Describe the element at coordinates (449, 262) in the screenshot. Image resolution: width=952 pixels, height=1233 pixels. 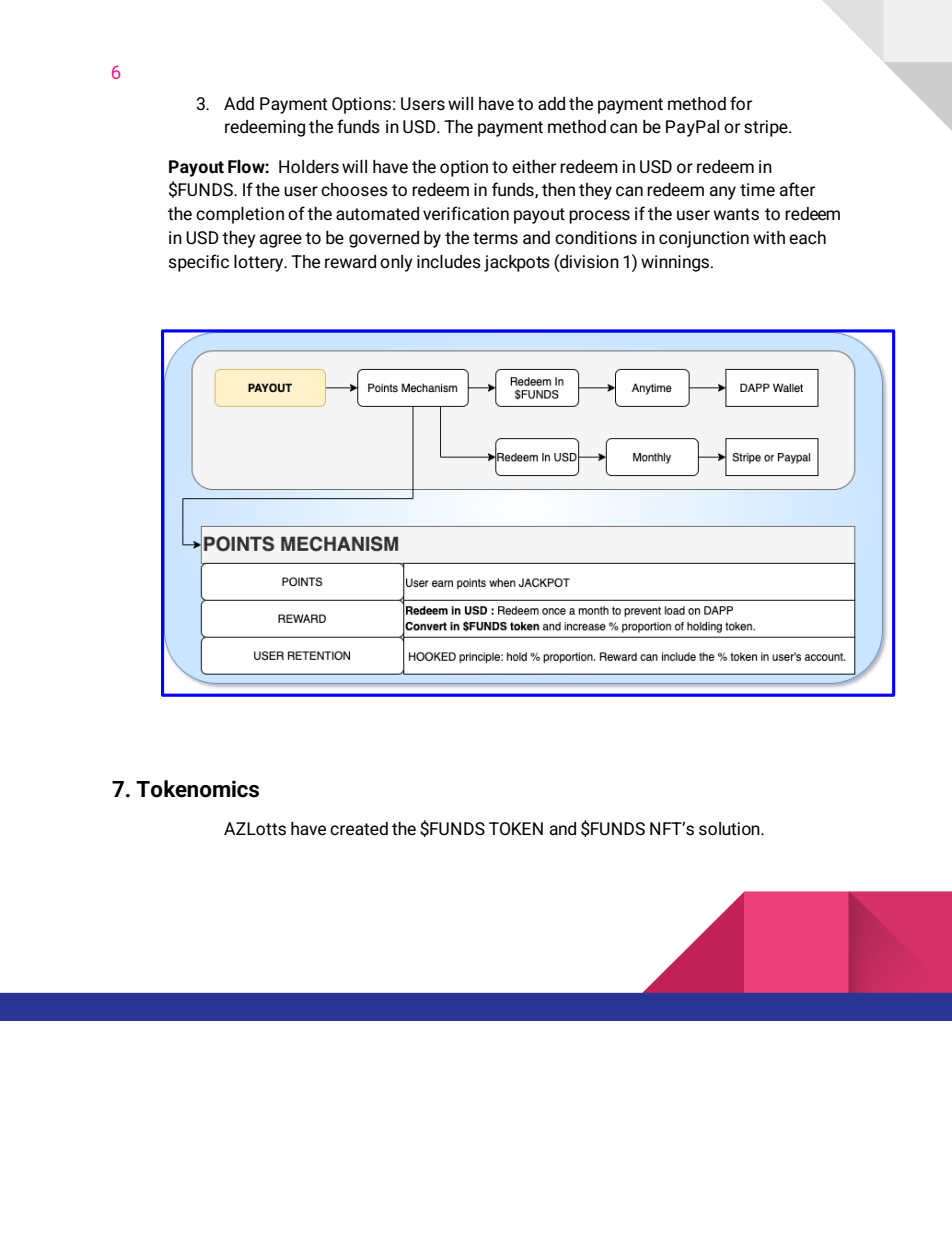
I see `includes` at that location.
